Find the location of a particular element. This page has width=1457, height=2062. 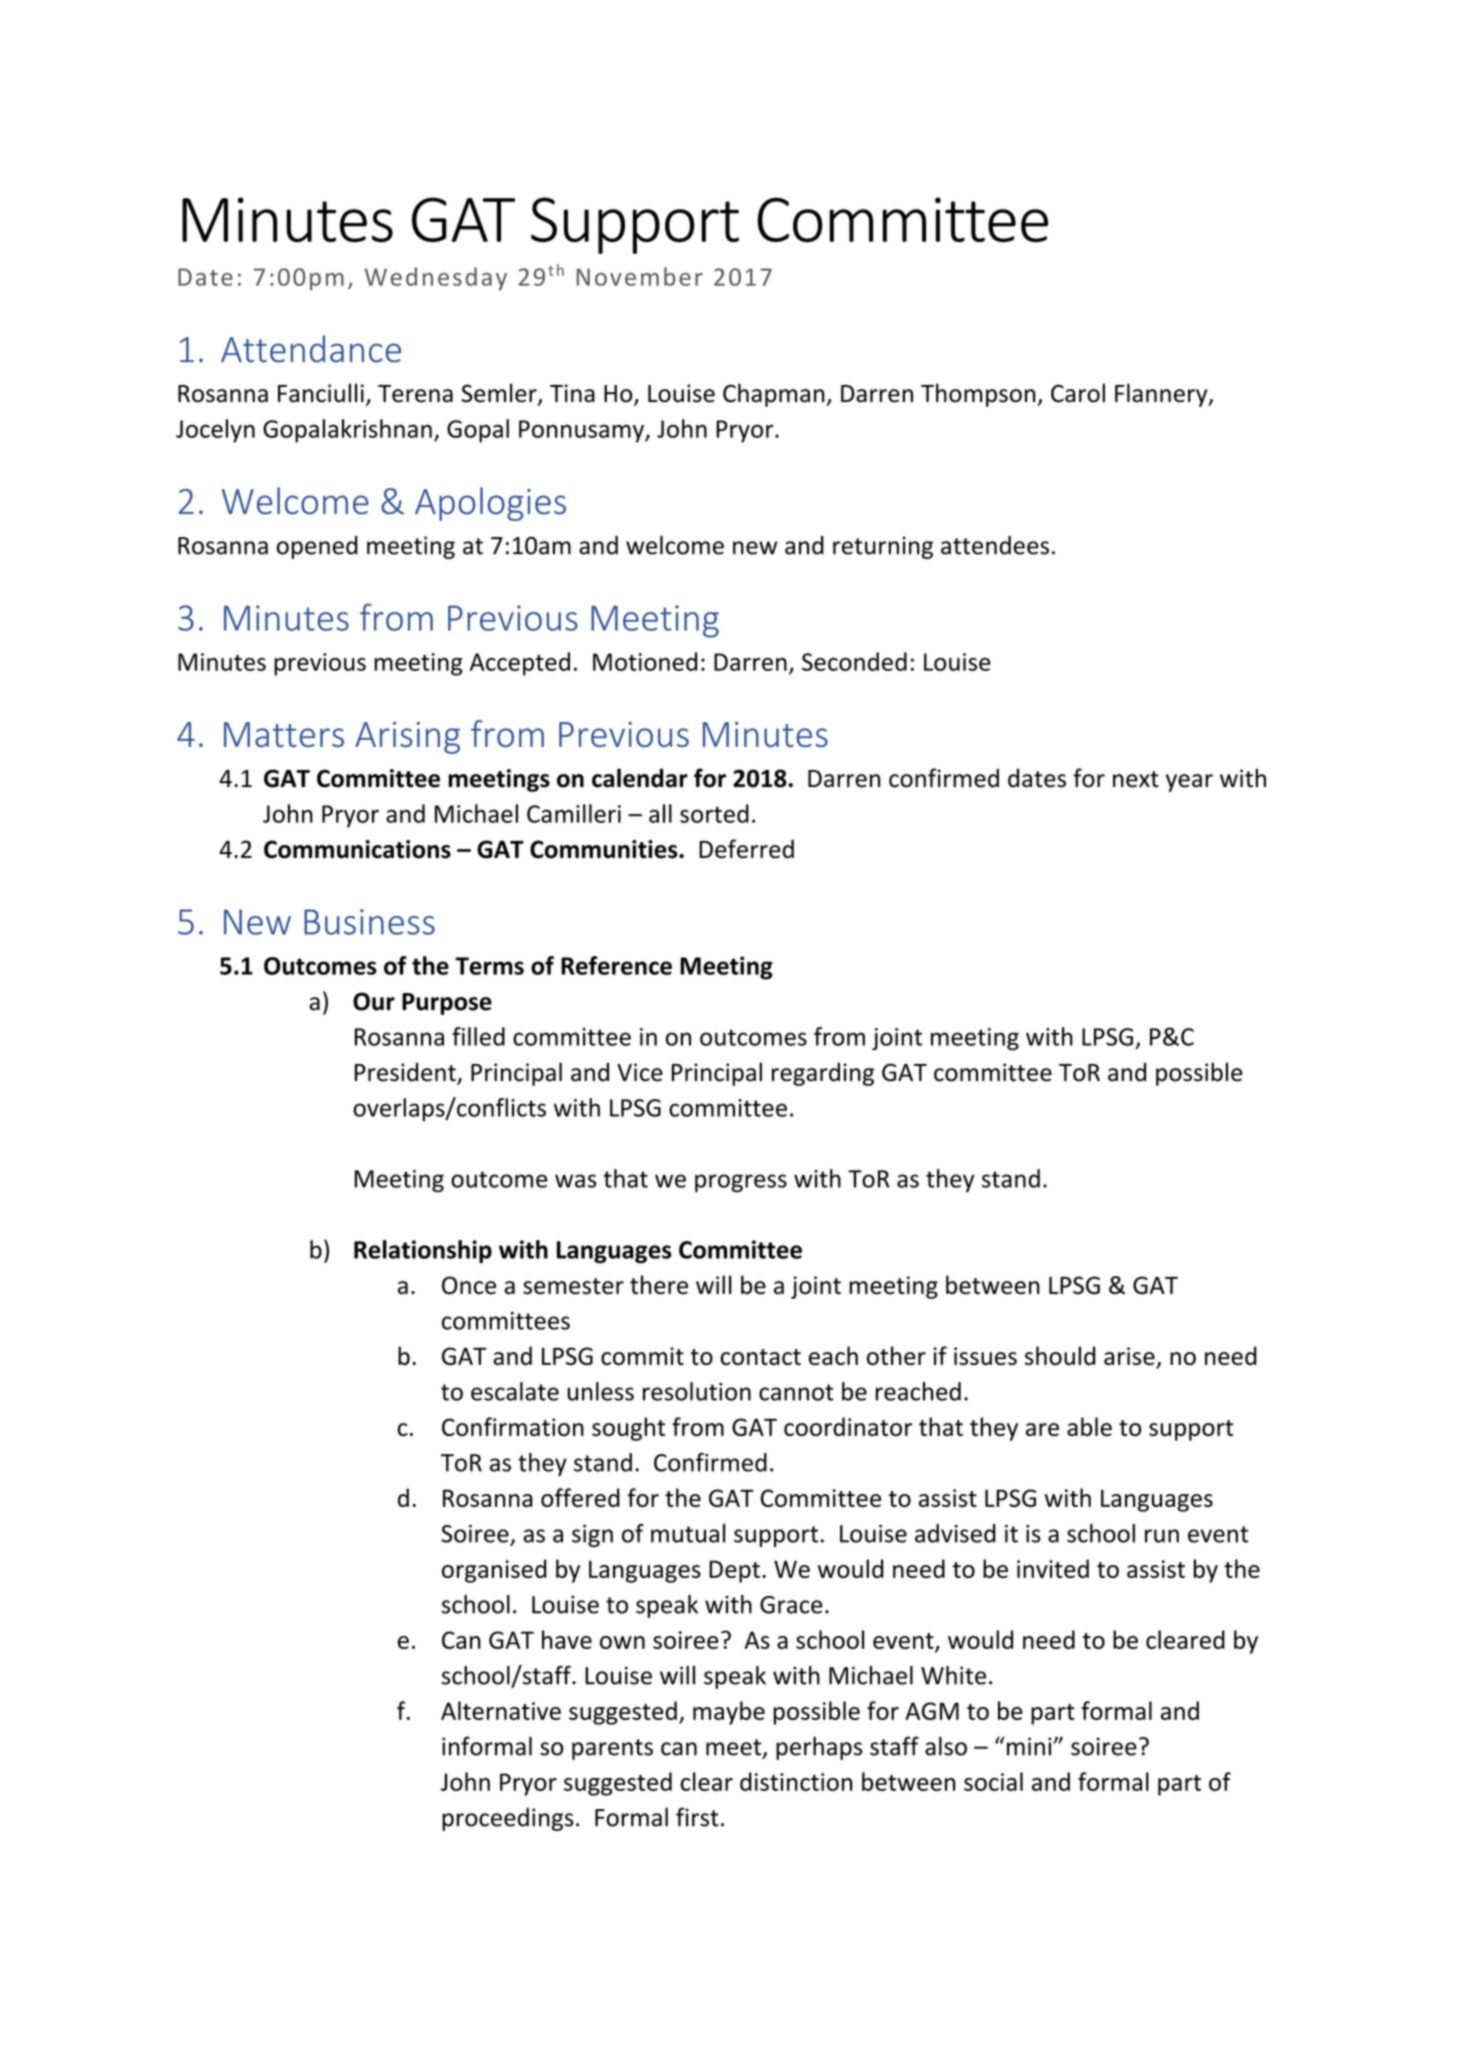

next is located at coordinates (1136, 779).
